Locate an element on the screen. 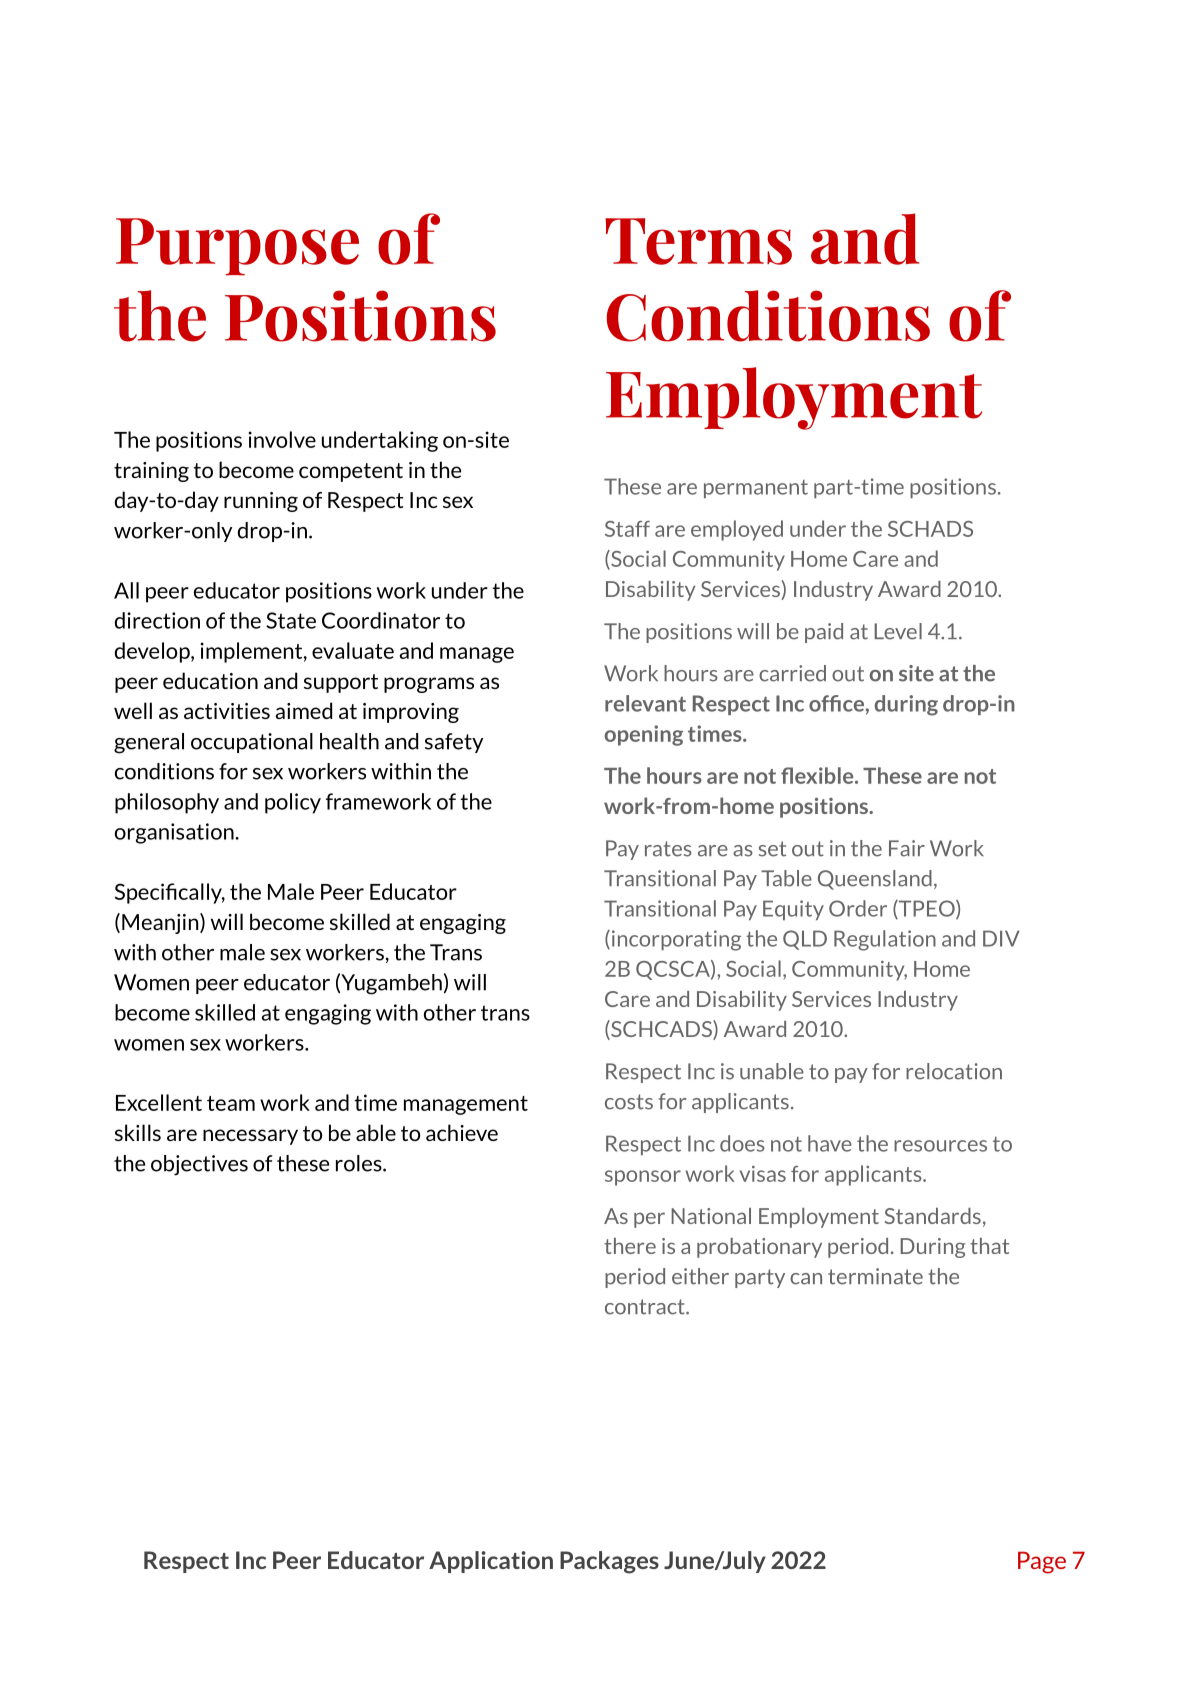  organisation is located at coordinates (175, 833).
